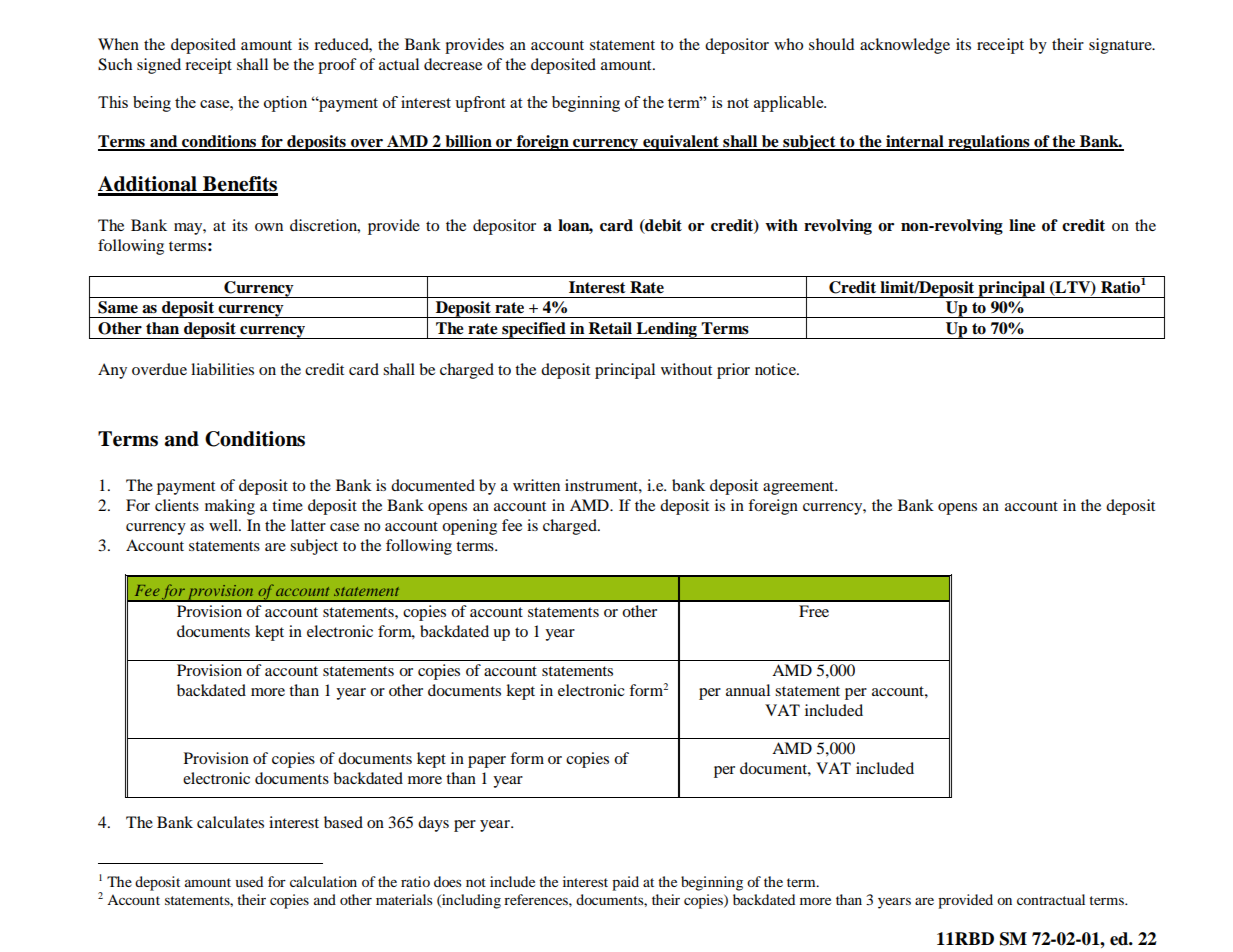 Image resolution: width=1233 pixels, height=952 pixels. What do you see at coordinates (222, 369) in the image?
I see `liabilities` at bounding box center [222, 369].
